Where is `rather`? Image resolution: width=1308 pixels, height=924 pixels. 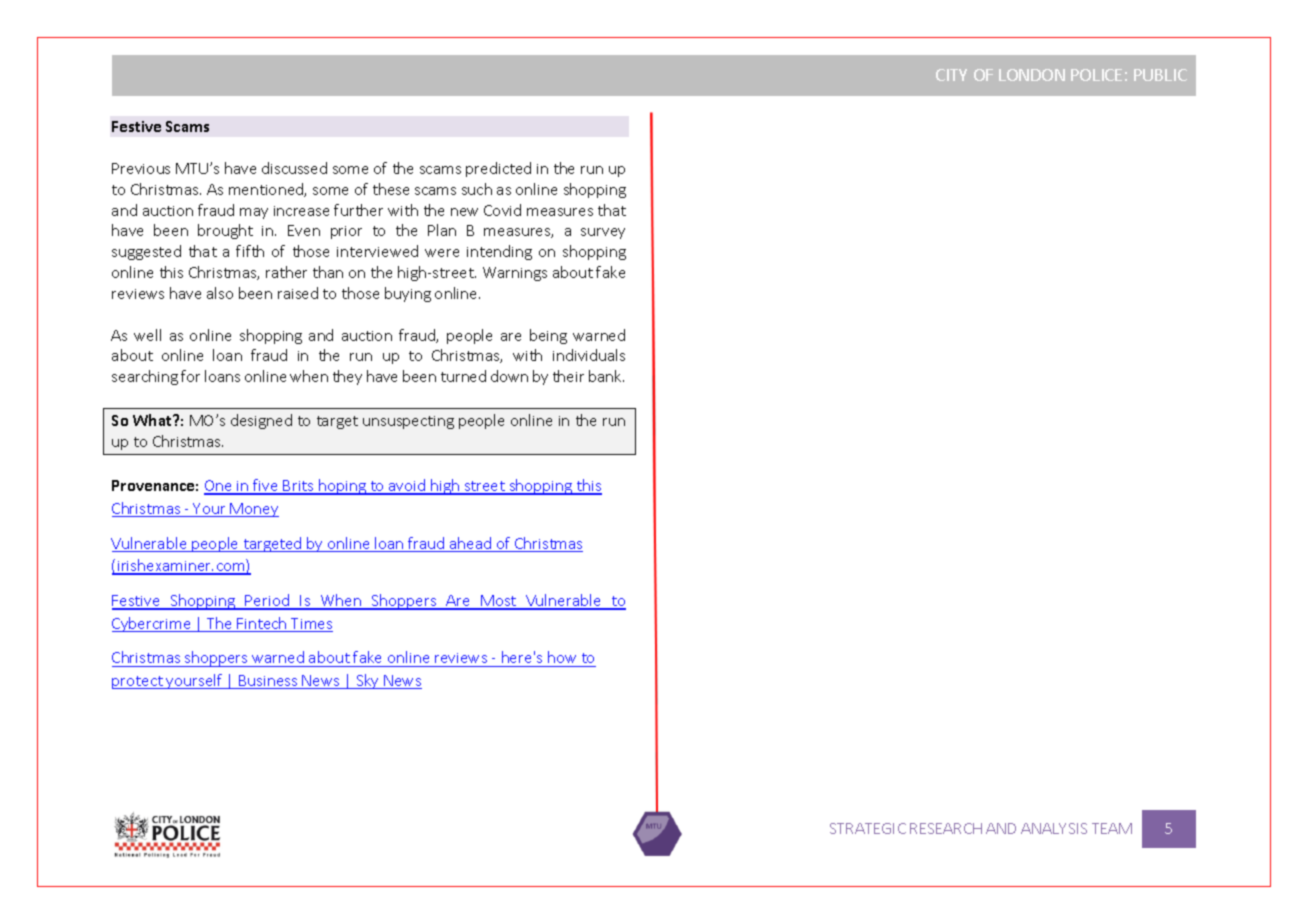 rather is located at coordinates (286, 272).
